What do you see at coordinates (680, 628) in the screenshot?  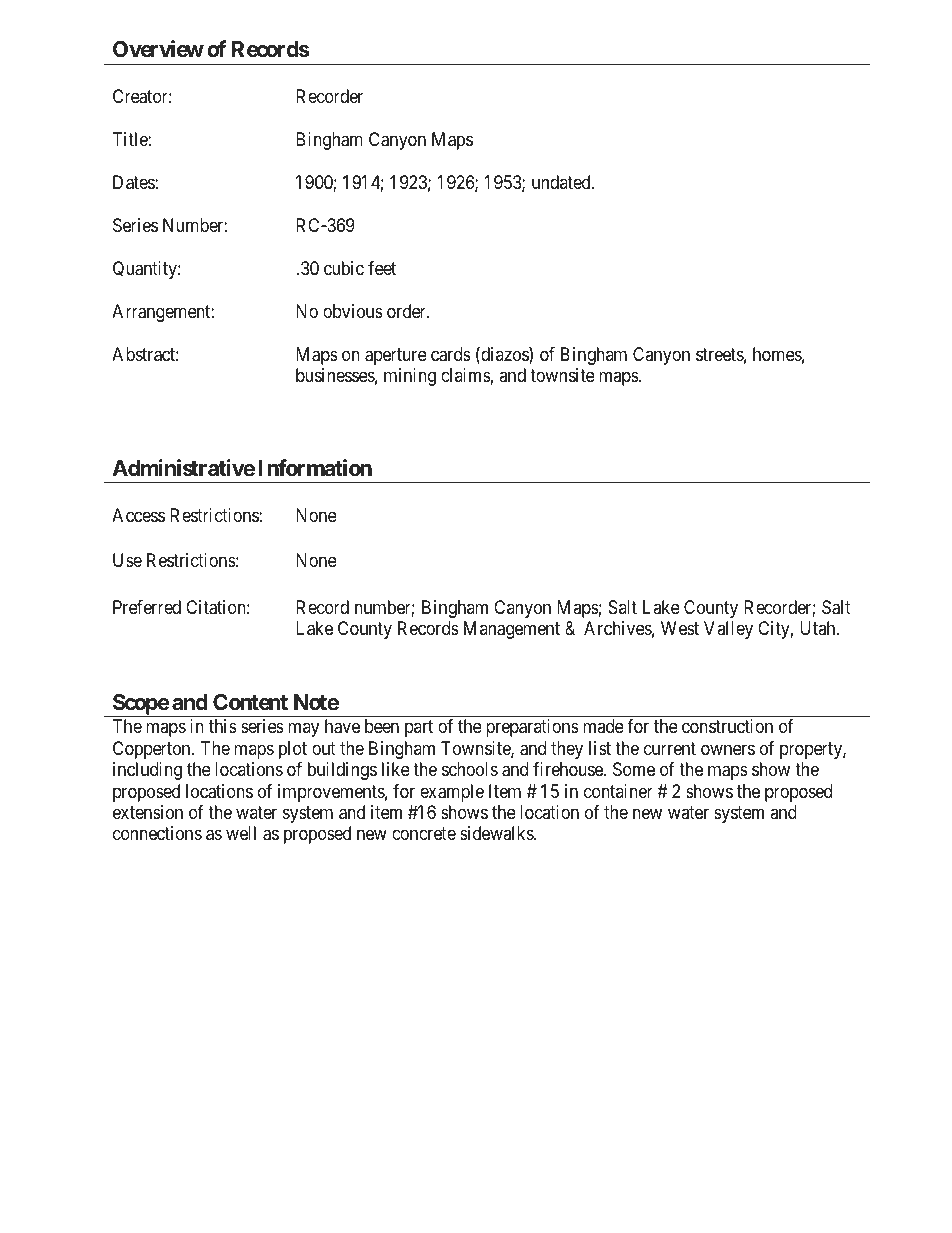 I see `West` at bounding box center [680, 628].
